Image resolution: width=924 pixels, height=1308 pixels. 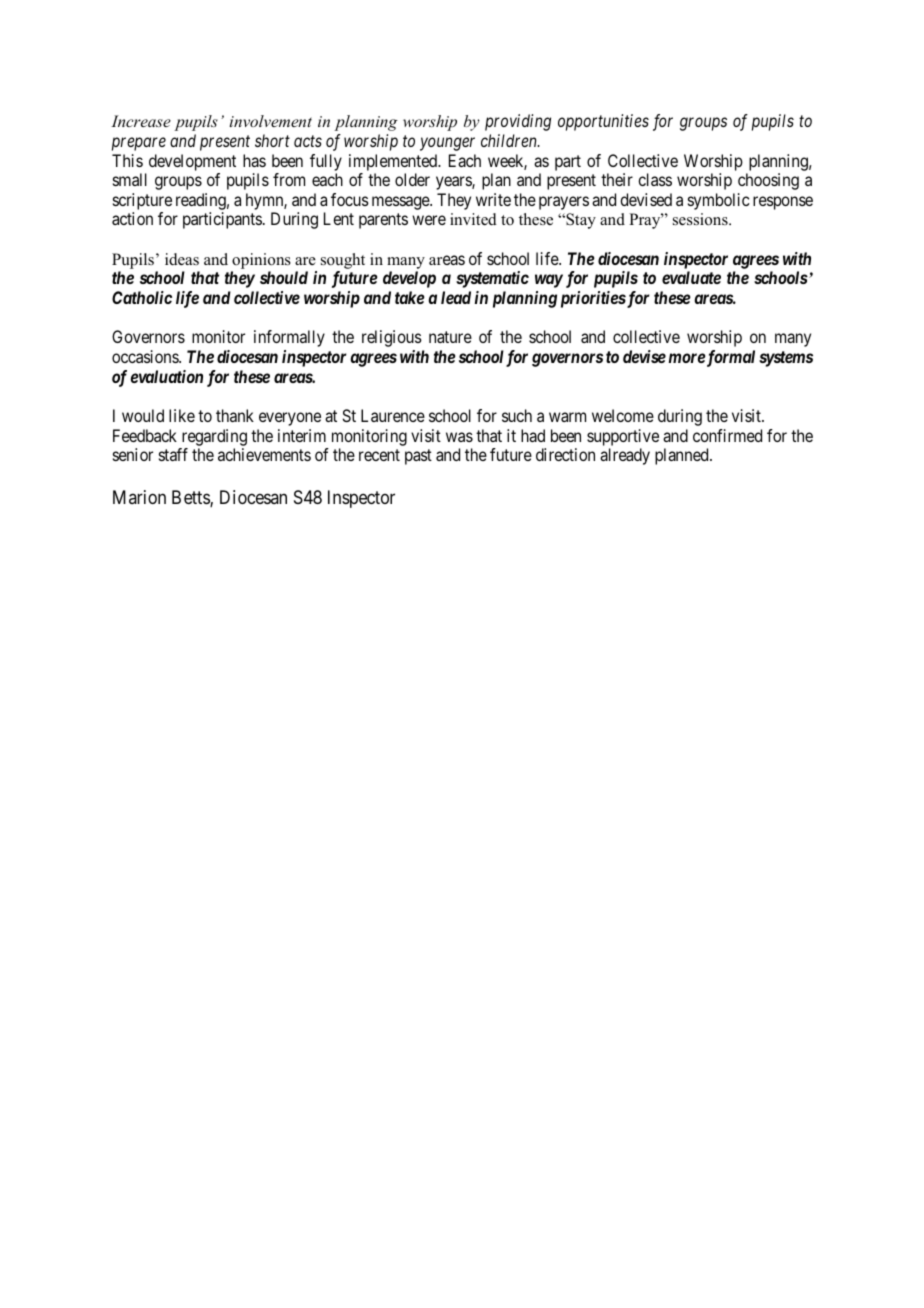 What do you see at coordinates (272, 140) in the screenshot?
I see `short` at bounding box center [272, 140].
